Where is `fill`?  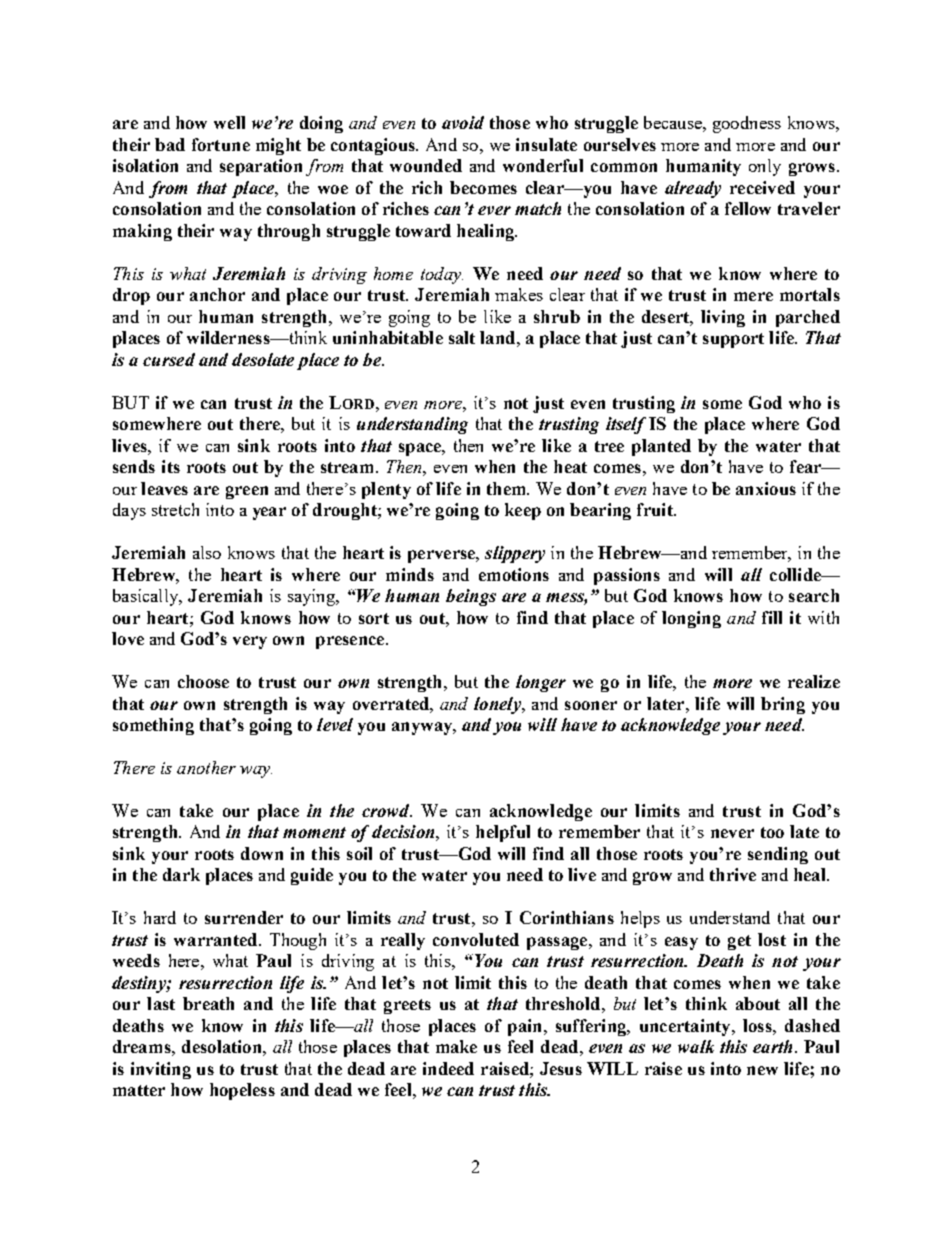 fill is located at coordinates (772, 617).
